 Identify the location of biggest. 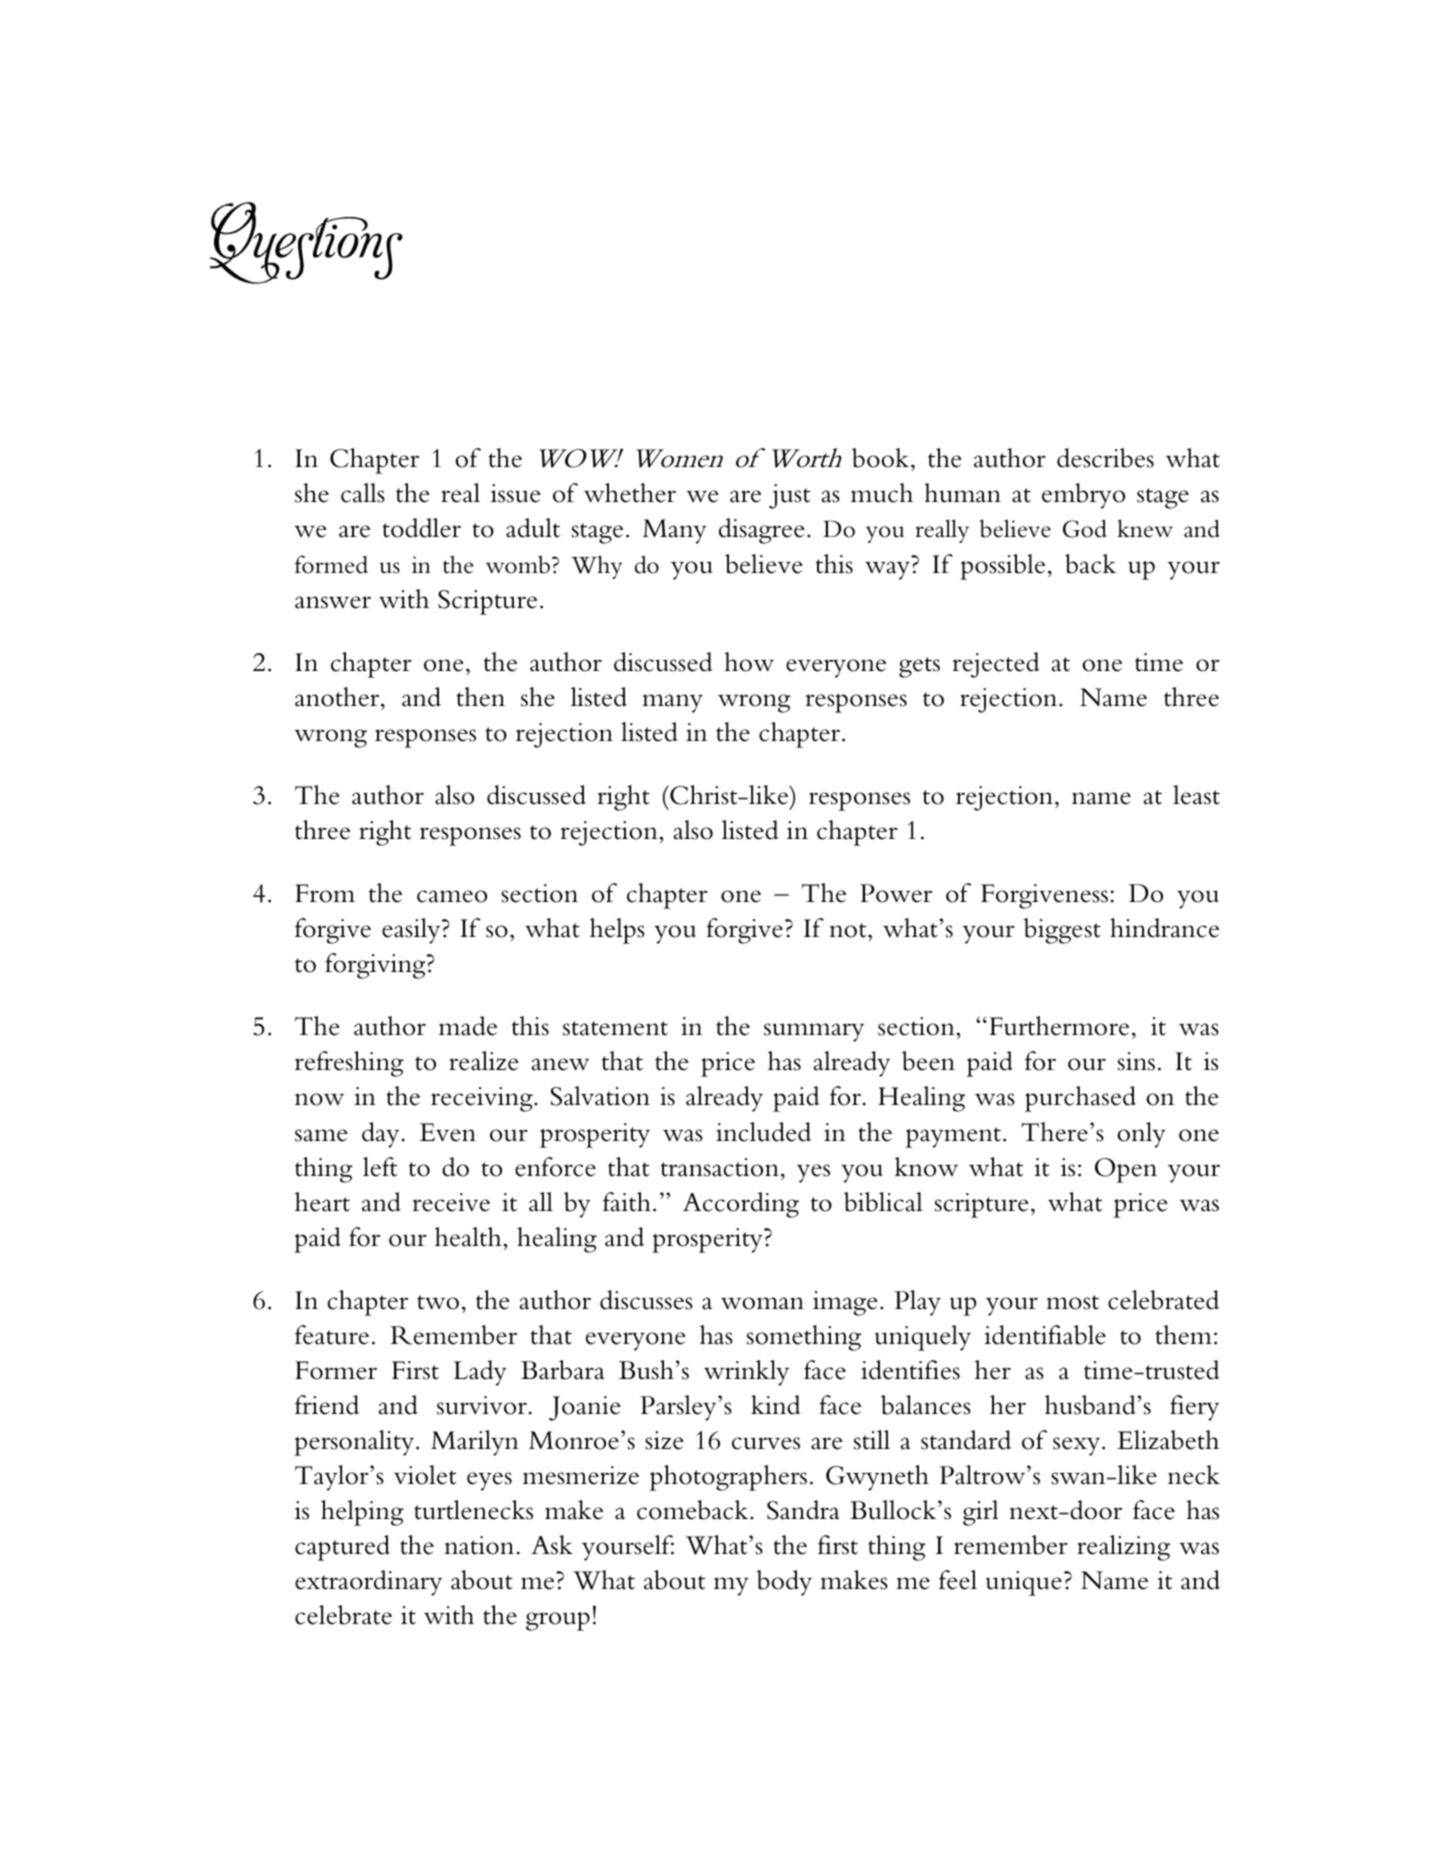
(1062, 931).
